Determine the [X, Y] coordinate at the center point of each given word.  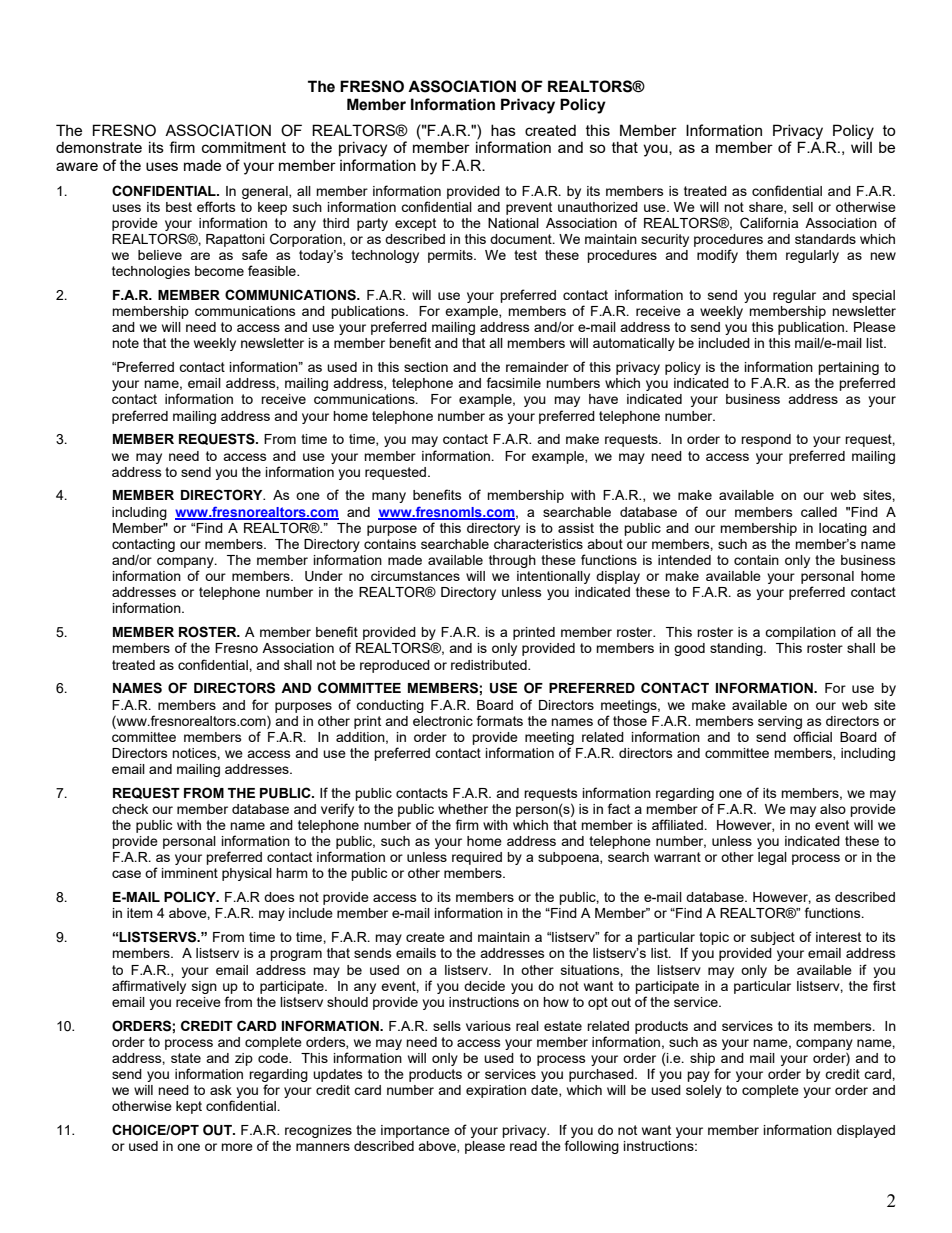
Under [324, 576]
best [179, 207]
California [769, 223]
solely [704, 1091]
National [513, 223]
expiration [496, 1091]
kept [189, 1107]
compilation [800, 633]
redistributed [490, 665]
